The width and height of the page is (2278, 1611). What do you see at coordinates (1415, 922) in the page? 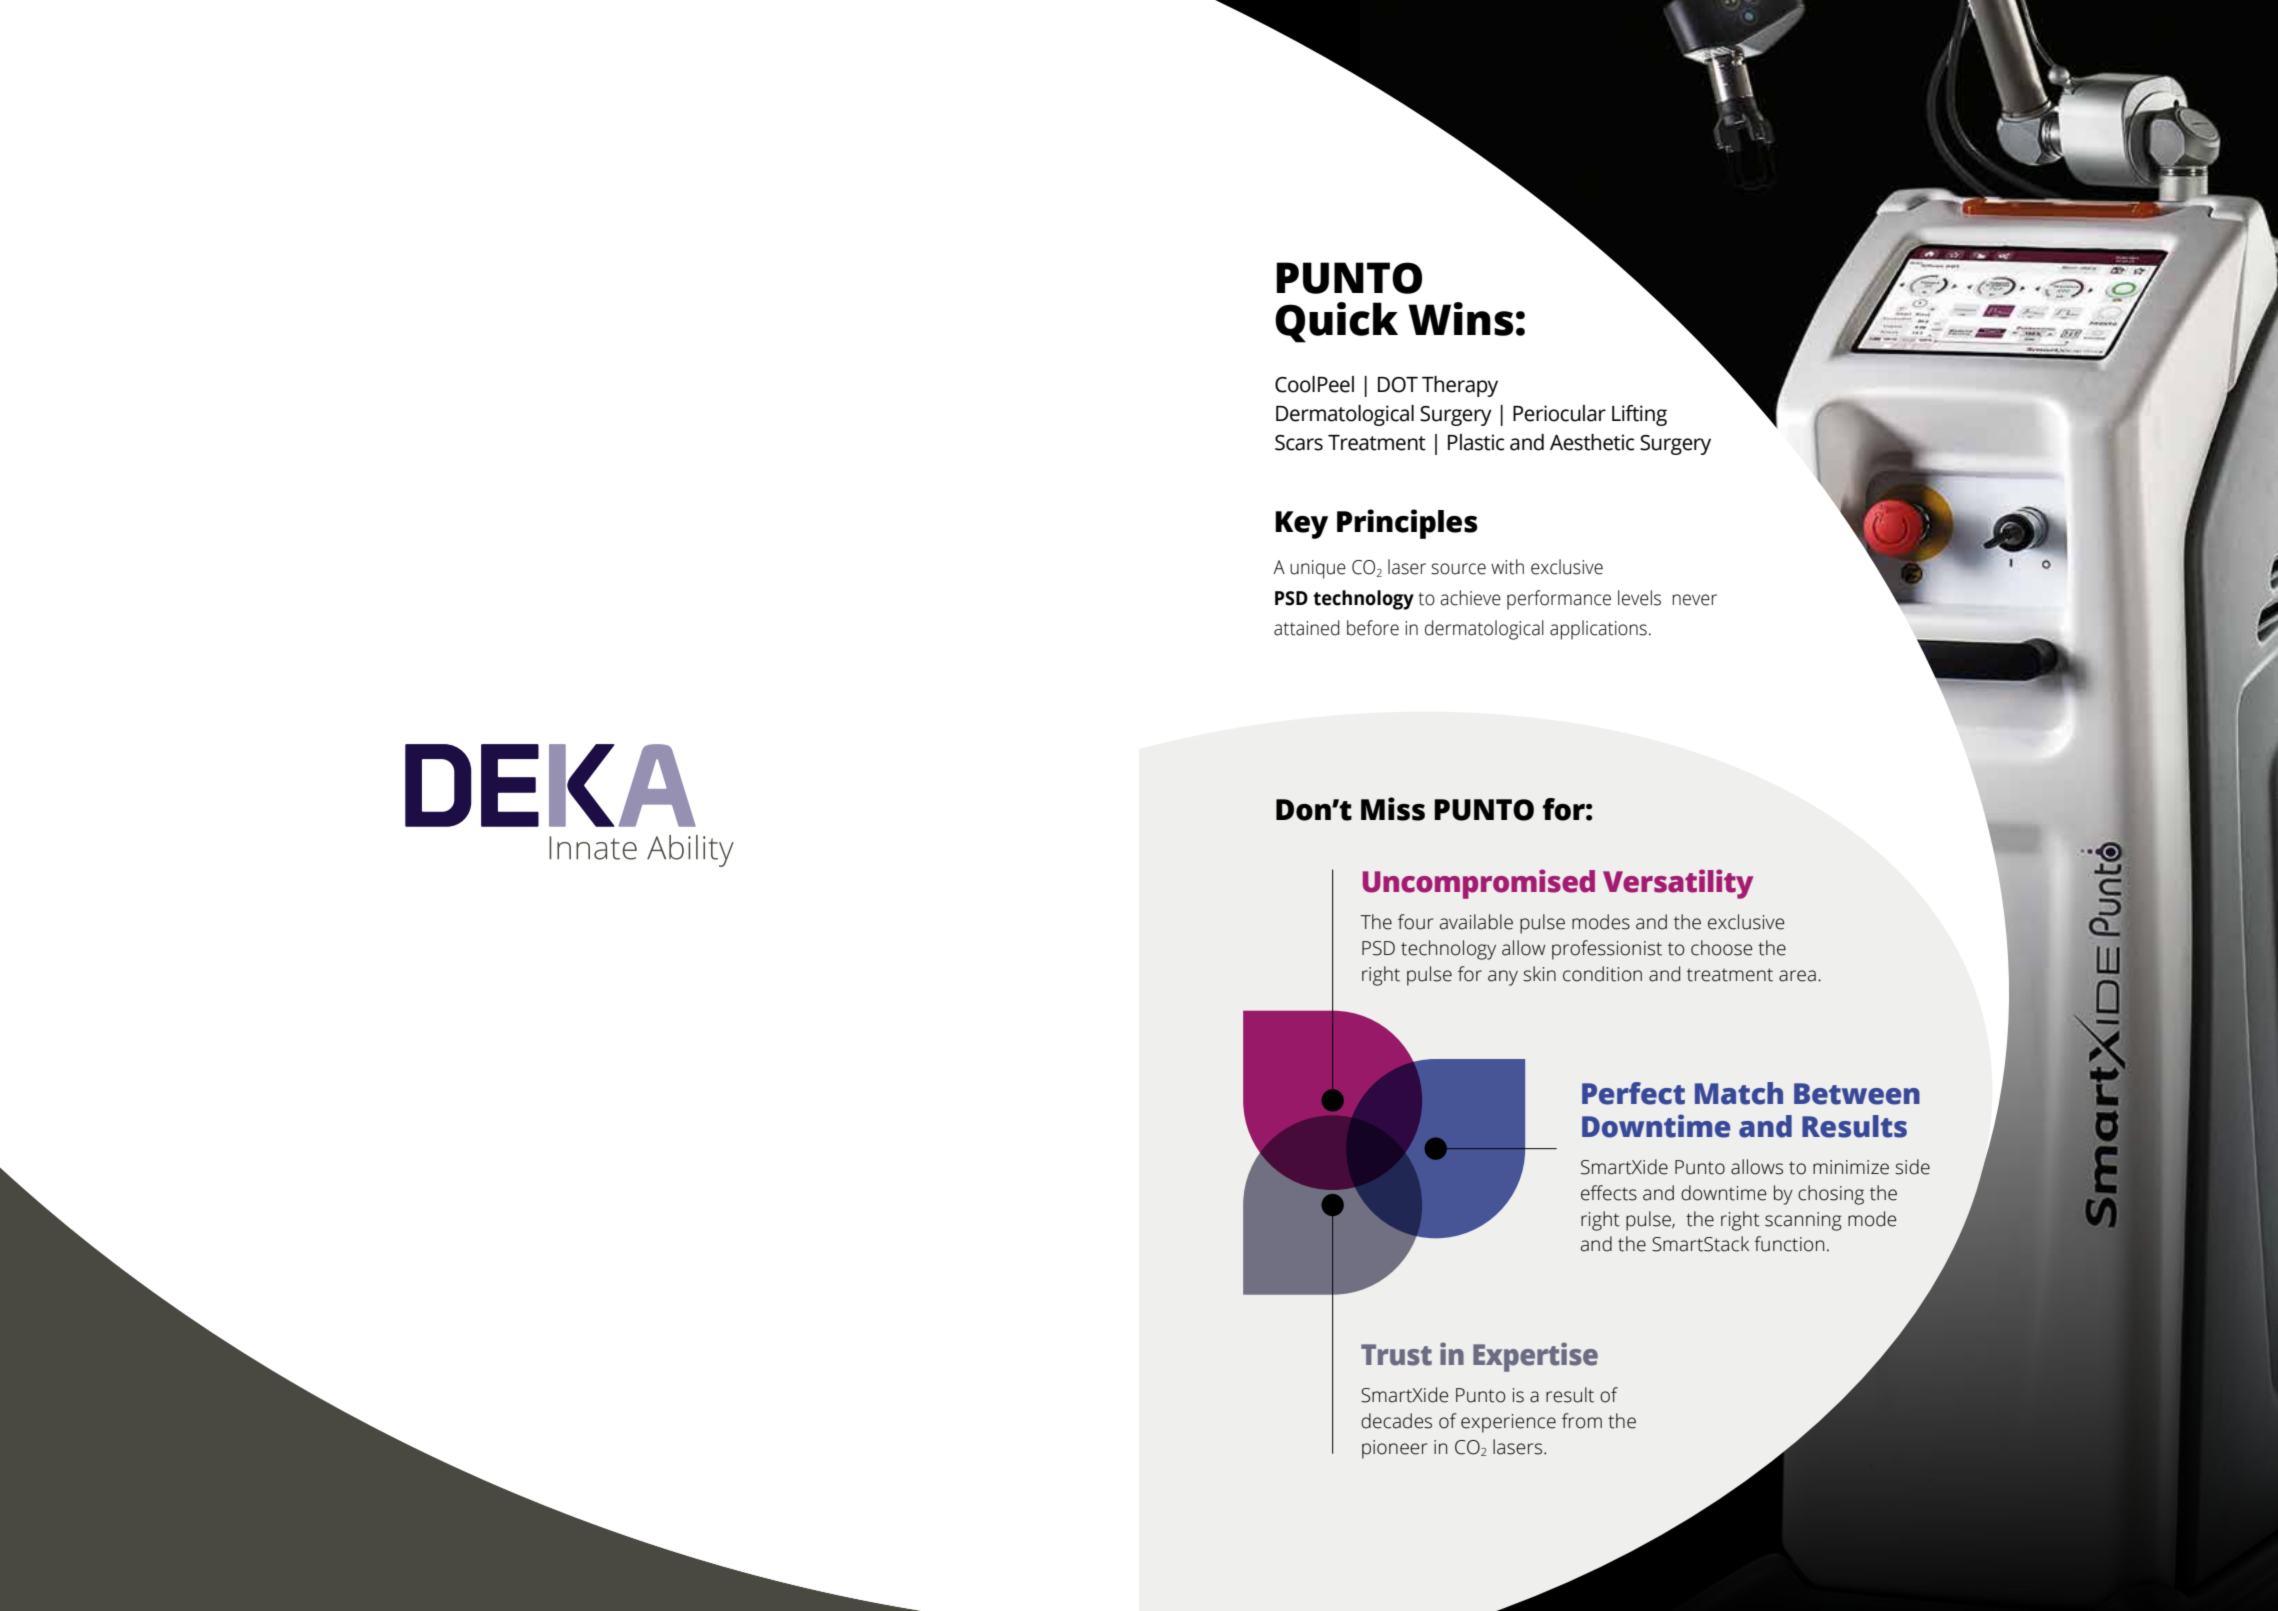
I see `four` at bounding box center [1415, 922].
